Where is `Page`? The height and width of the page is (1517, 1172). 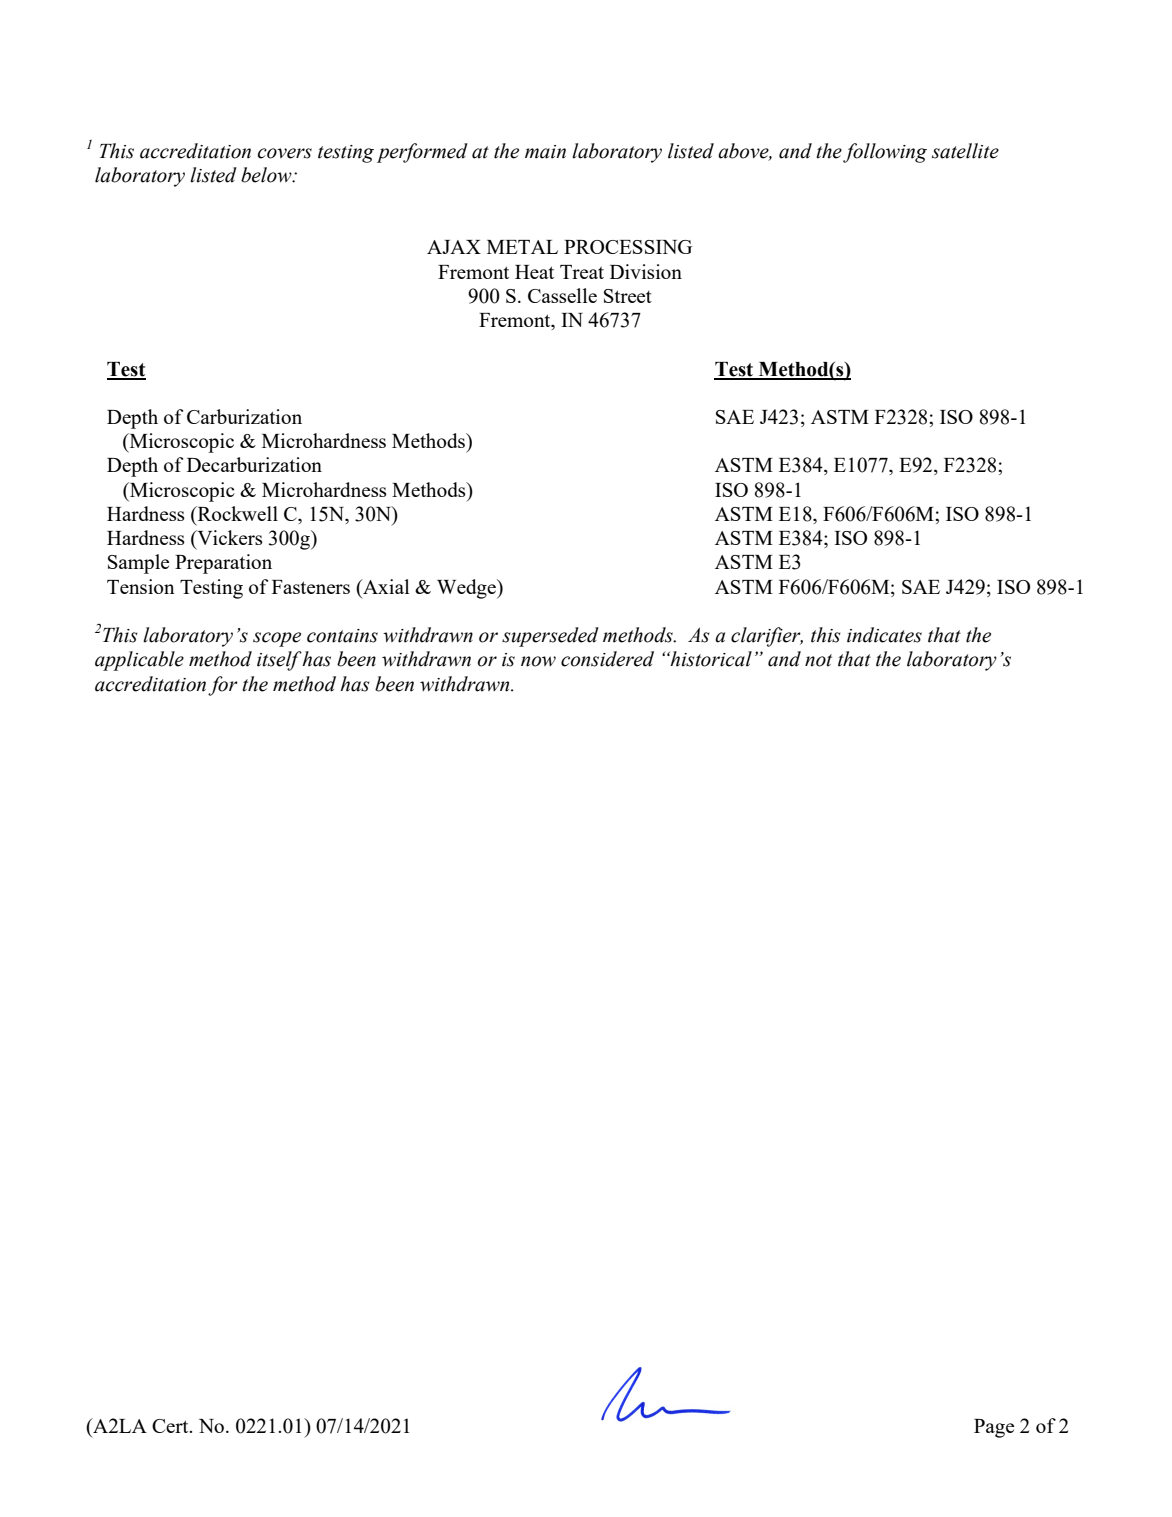 Page is located at coordinates (994, 1428).
